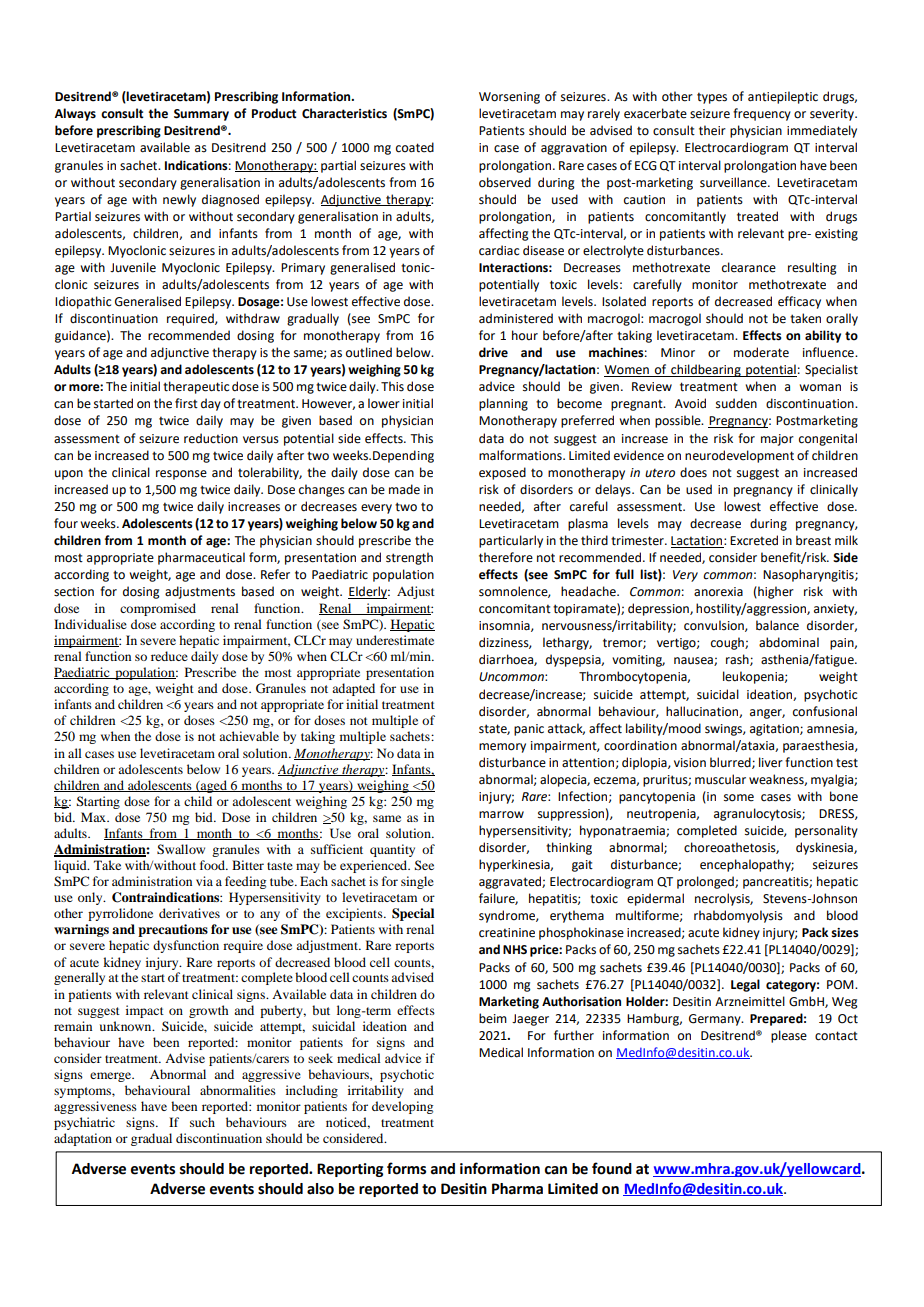  Describe the element at coordinates (728, 643) in the screenshot. I see `cough` at that location.
